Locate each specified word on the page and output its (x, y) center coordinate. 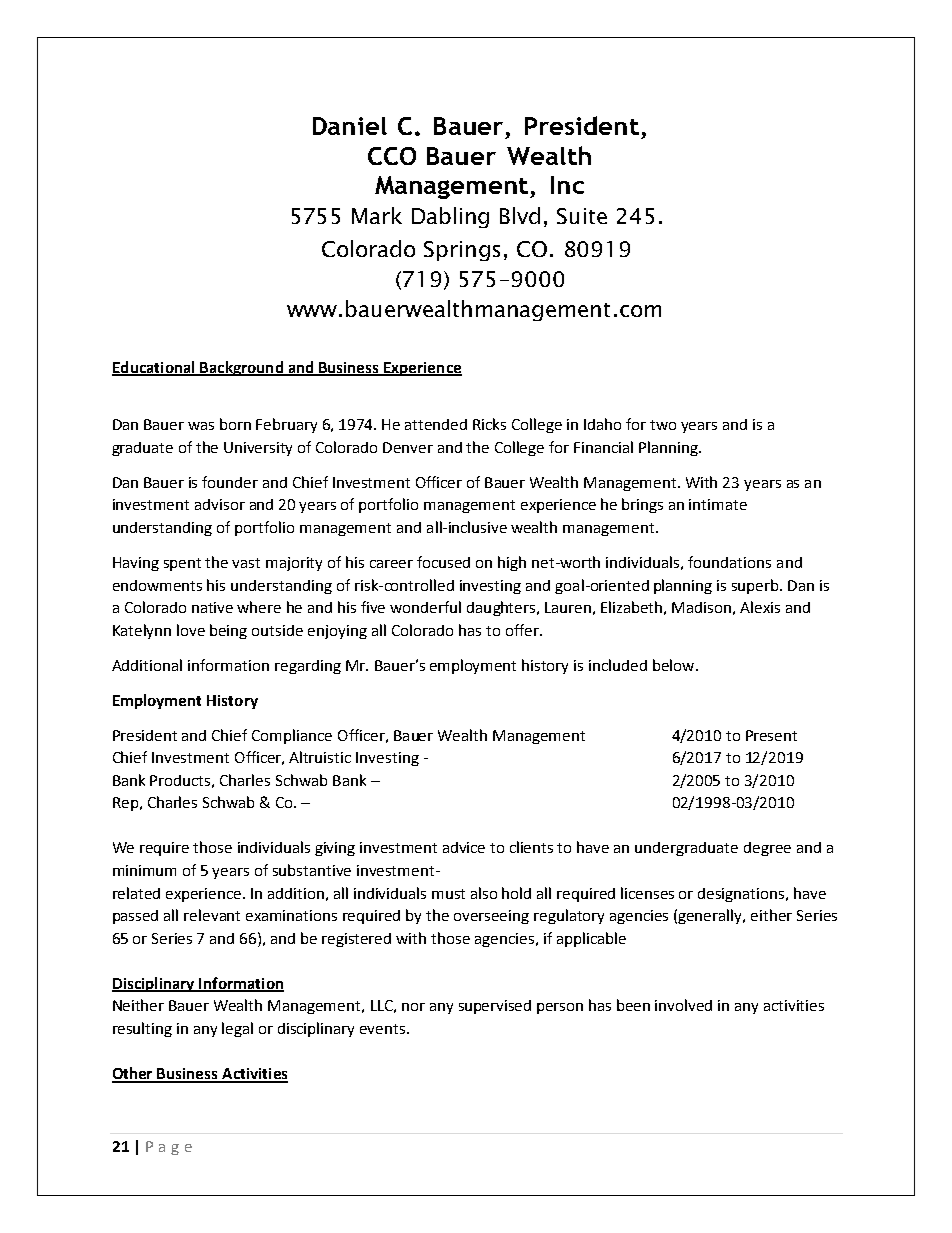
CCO (392, 156)
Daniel (350, 126)
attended (436, 424)
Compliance (292, 736)
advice (464, 847)
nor (413, 1007)
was (201, 426)
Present (771, 735)
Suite (582, 216)
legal (237, 1029)
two (663, 425)
